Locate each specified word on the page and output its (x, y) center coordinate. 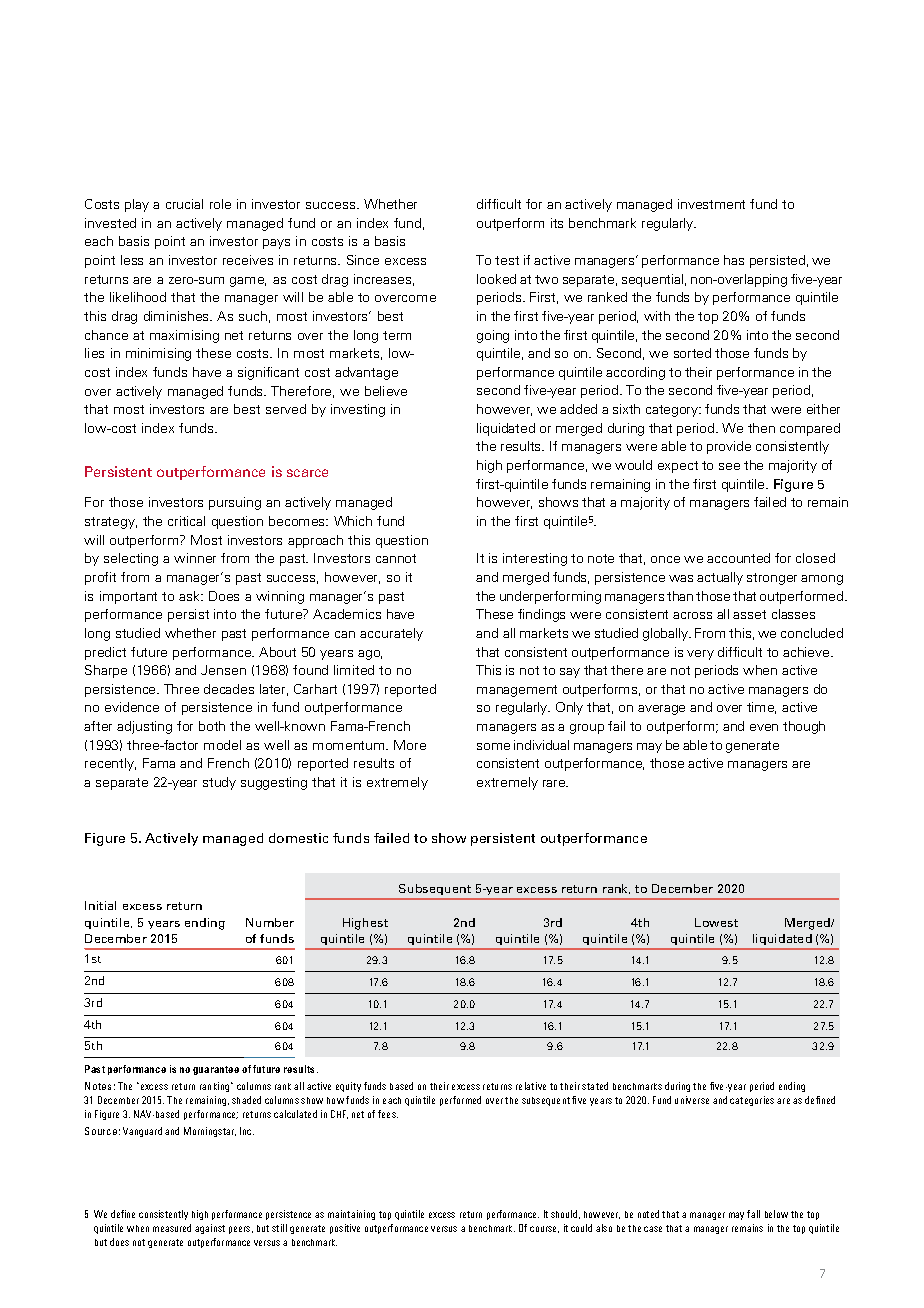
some (493, 746)
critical (186, 521)
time (761, 708)
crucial (184, 204)
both (212, 726)
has (734, 260)
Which (353, 521)
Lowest (716, 922)
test (507, 260)
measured (172, 1228)
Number (270, 922)
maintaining (351, 1215)
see (729, 466)
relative (531, 1086)
